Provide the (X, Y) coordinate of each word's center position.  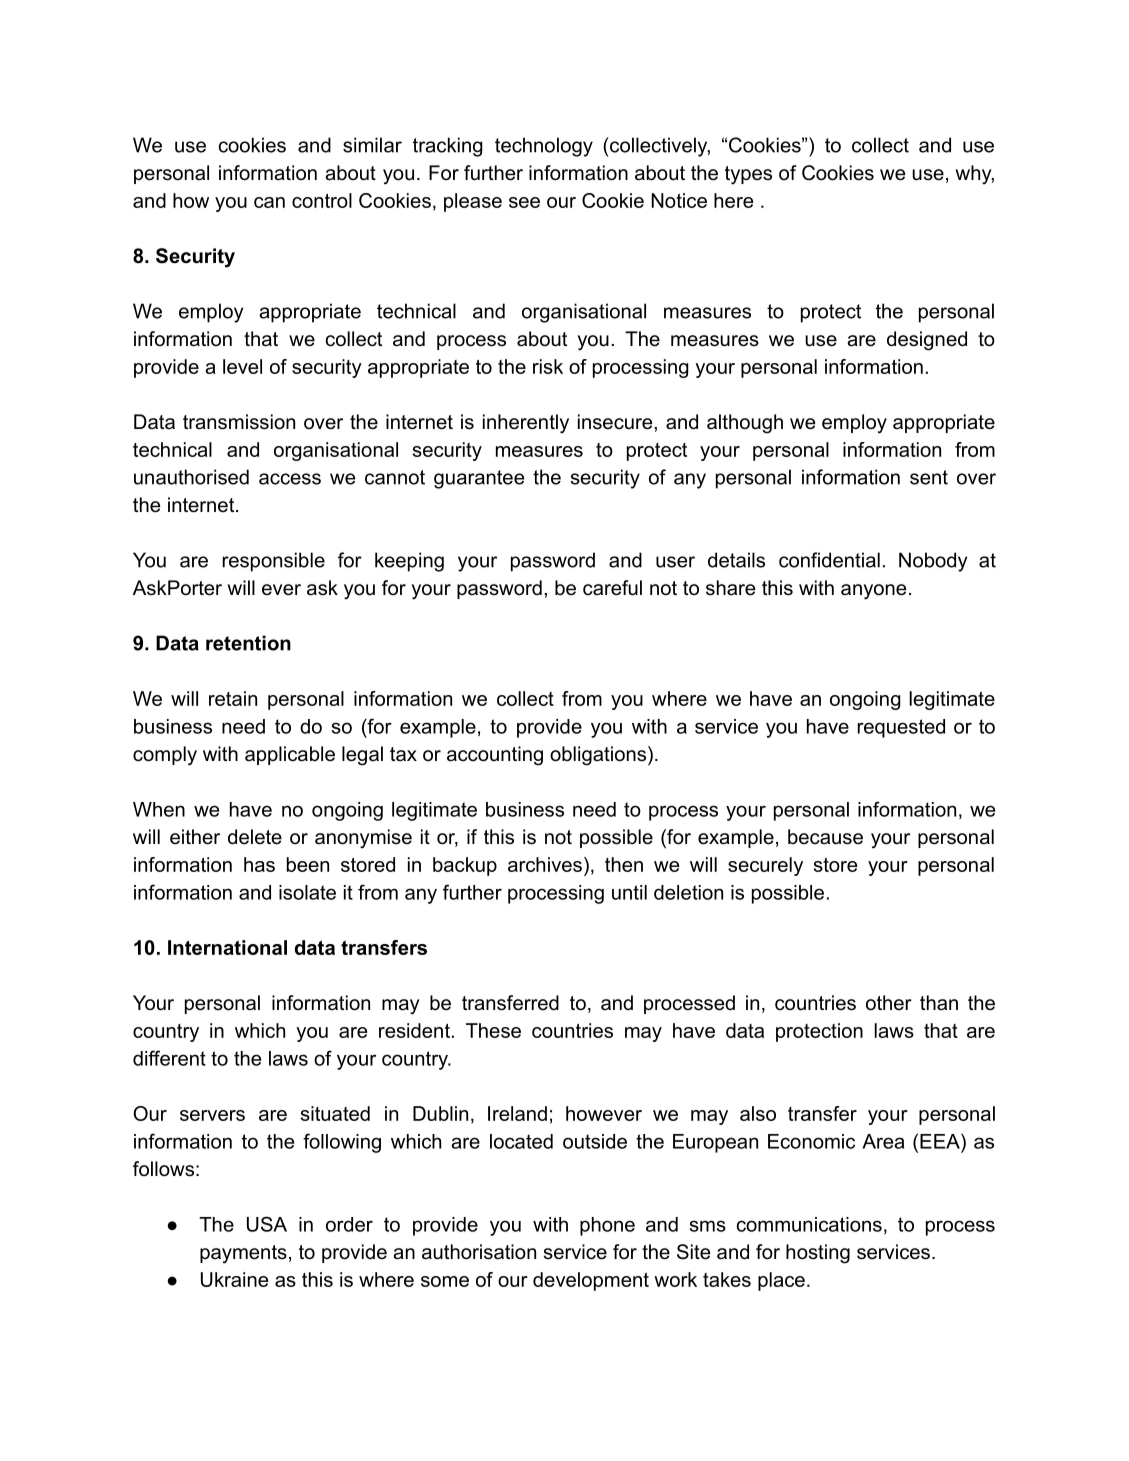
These (493, 1030)
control (322, 200)
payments (243, 1254)
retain (233, 698)
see (524, 202)
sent (929, 477)
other (889, 1003)
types (748, 175)
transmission (239, 422)
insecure (616, 422)
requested (901, 728)
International (227, 947)
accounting (495, 756)
